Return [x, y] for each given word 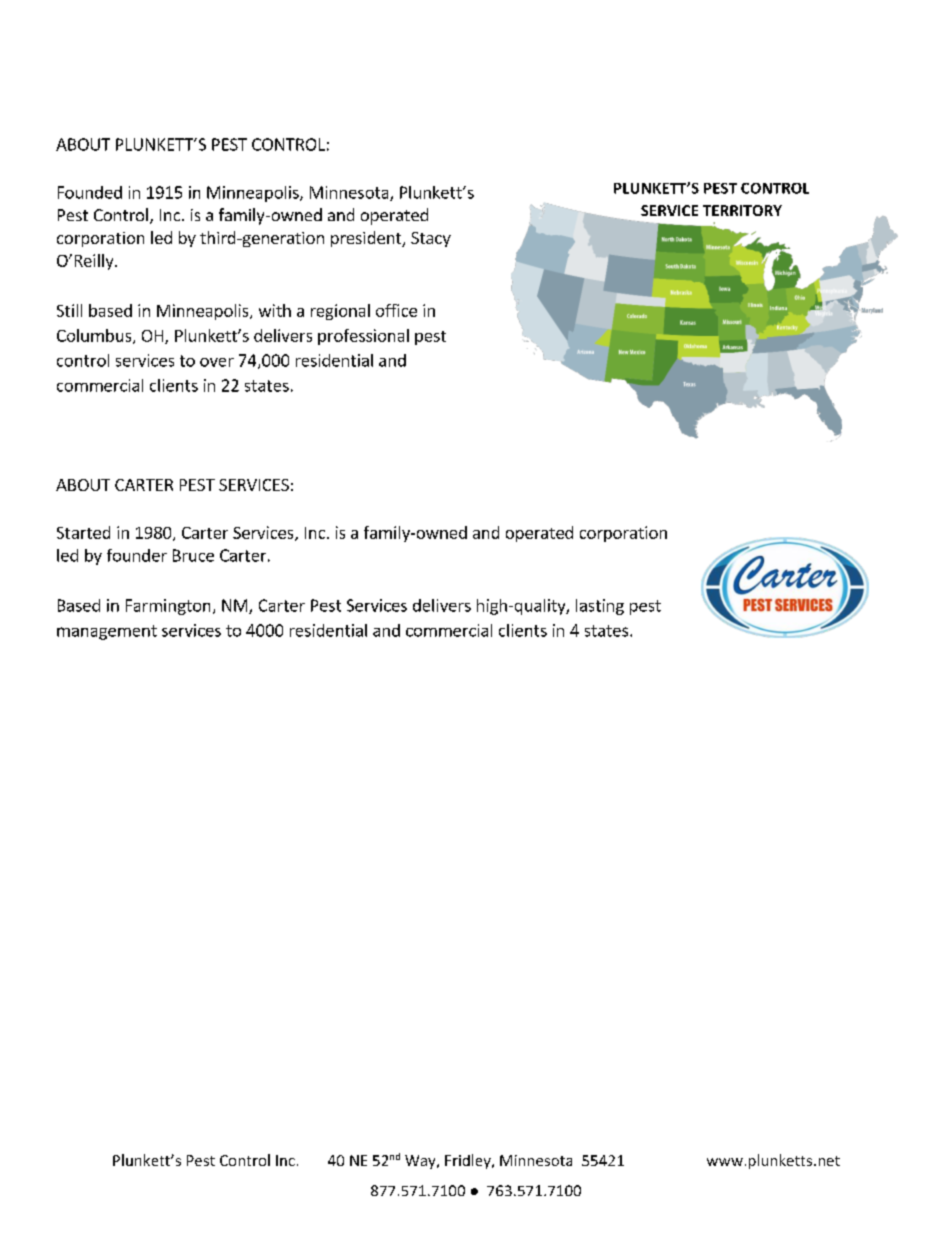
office [396, 310]
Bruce [193, 555]
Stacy [431, 239]
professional [363, 337]
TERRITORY [742, 210]
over [217, 362]
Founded [90, 192]
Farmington [168, 607]
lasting [600, 607]
